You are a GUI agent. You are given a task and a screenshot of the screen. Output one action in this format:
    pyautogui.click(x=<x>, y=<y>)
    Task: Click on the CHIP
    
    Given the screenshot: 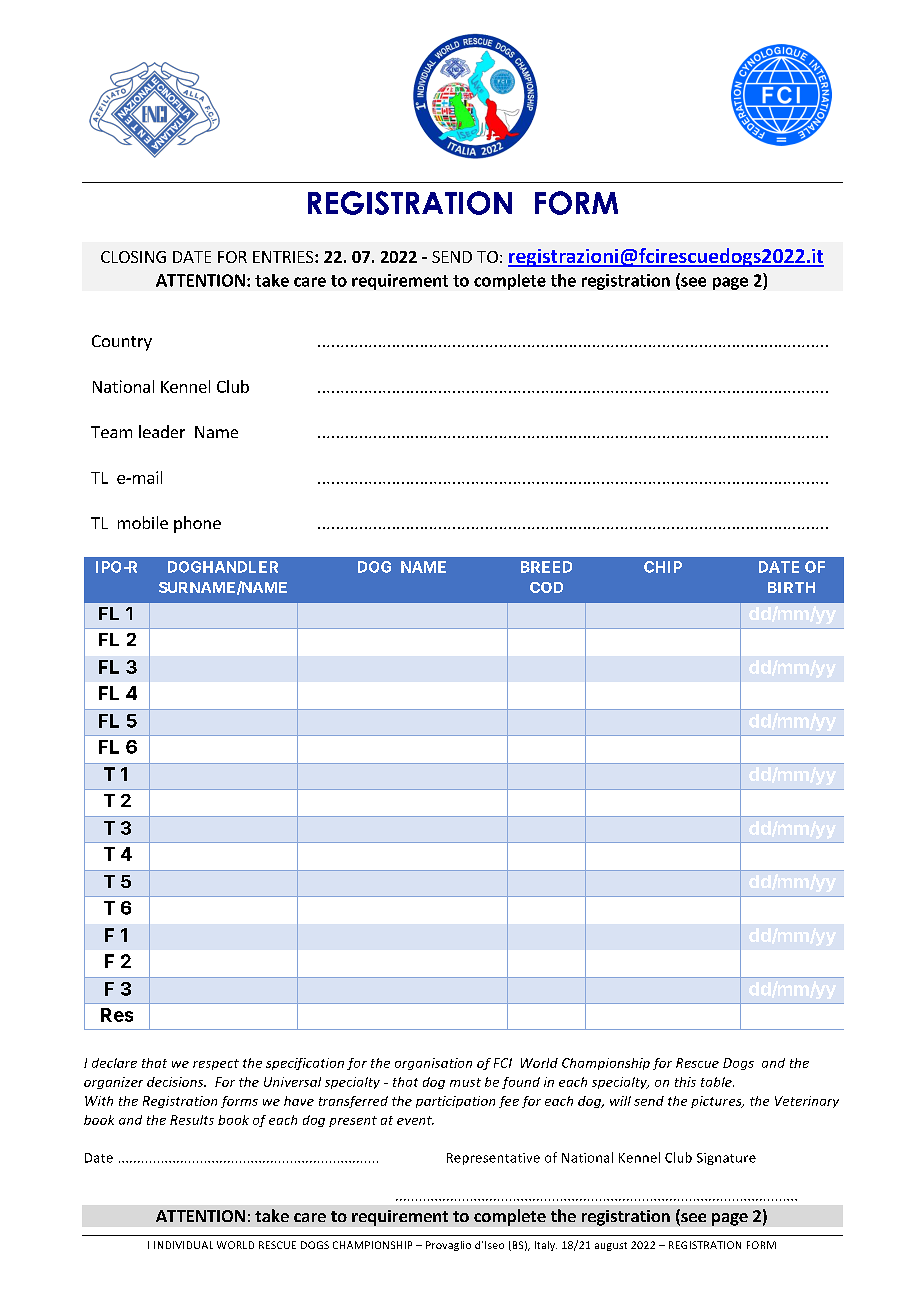 What is the action you would take?
    pyautogui.click(x=663, y=567)
